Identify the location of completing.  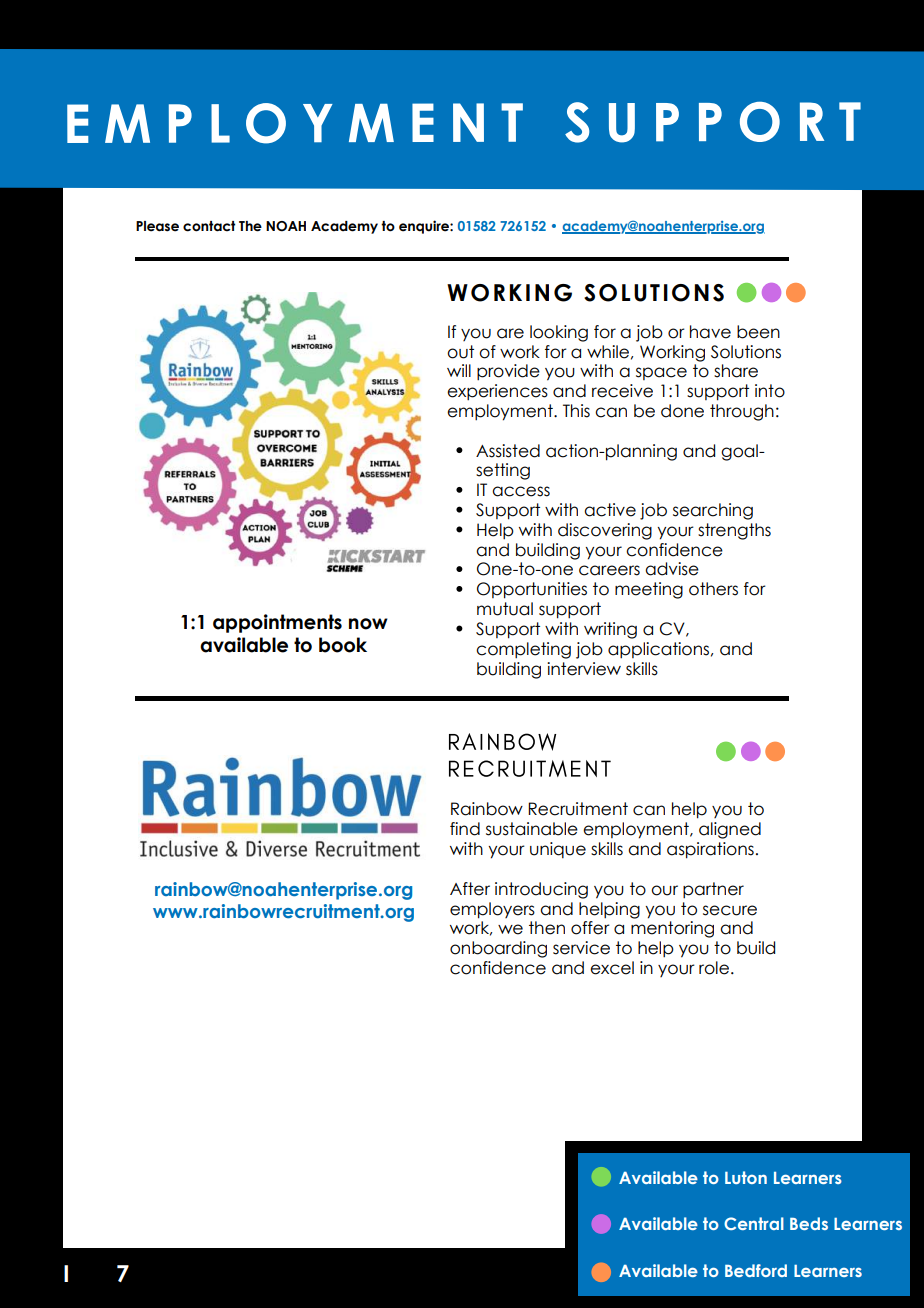
(523, 650).
